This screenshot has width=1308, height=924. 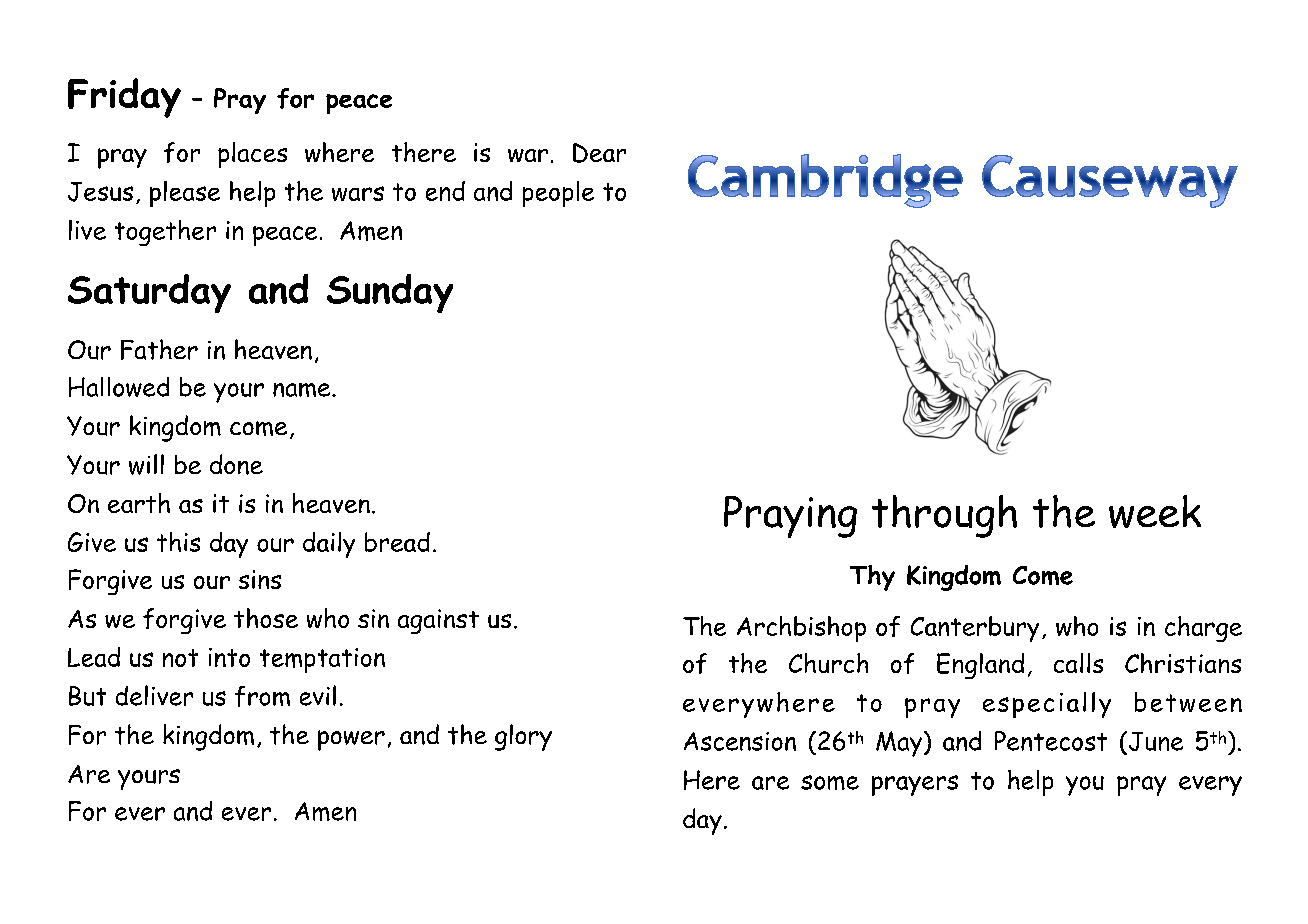 What do you see at coordinates (303, 390) in the screenshot?
I see `name` at bounding box center [303, 390].
